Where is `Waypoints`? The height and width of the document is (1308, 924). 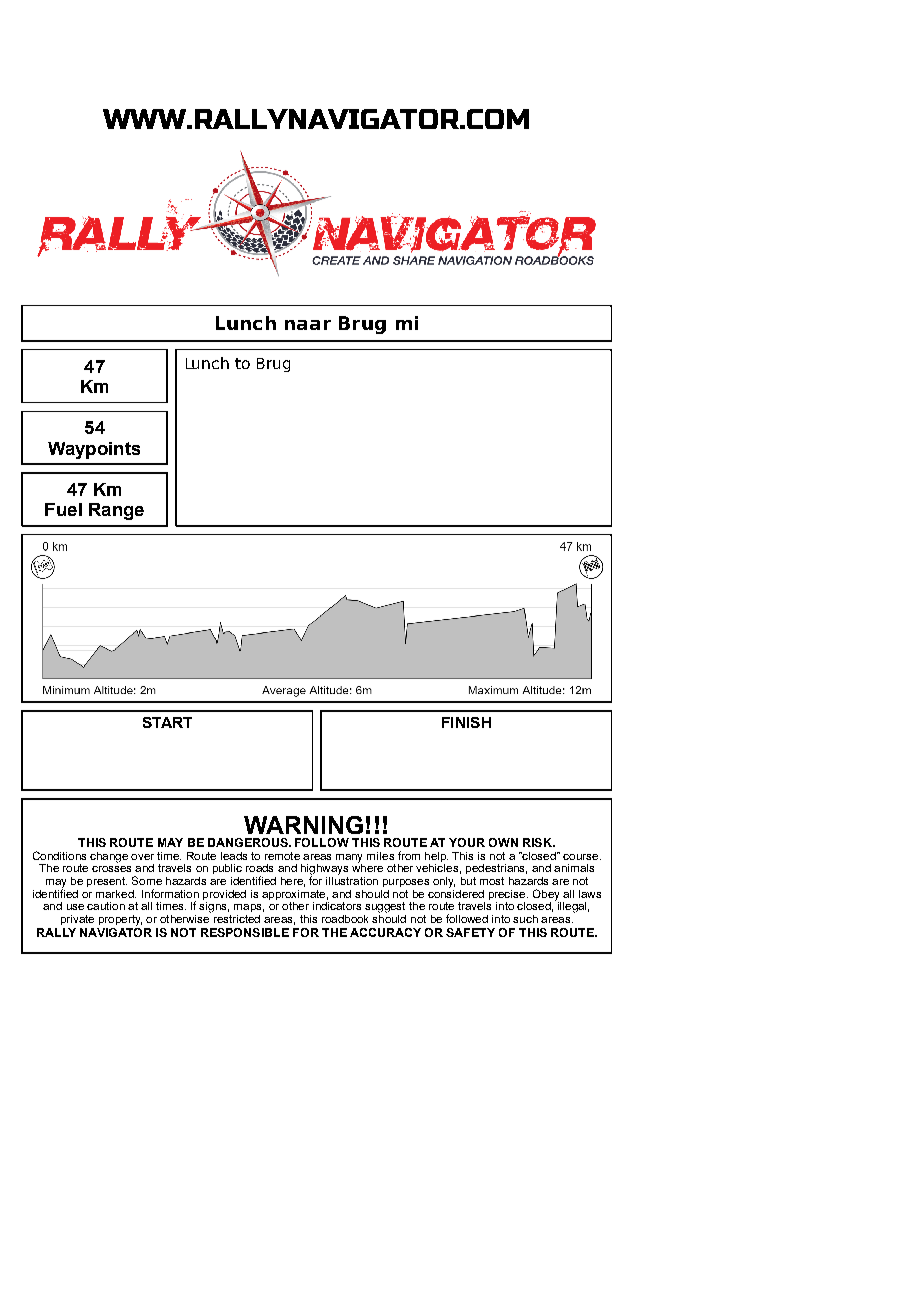 Waypoints is located at coordinates (94, 450).
